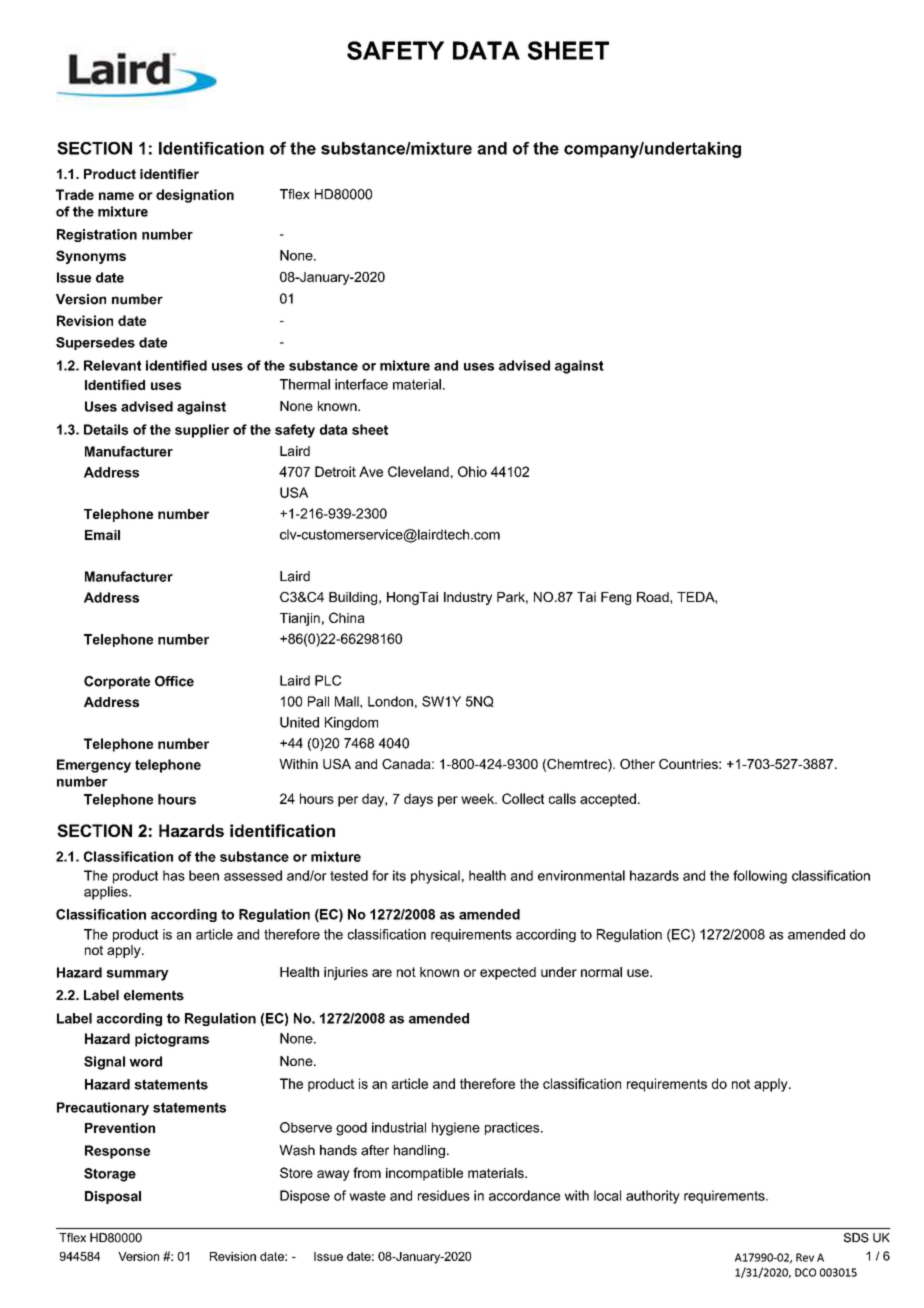 The width and height of the screenshot is (924, 1308). Describe the element at coordinates (390, 701) in the screenshot. I see `London` at that location.
